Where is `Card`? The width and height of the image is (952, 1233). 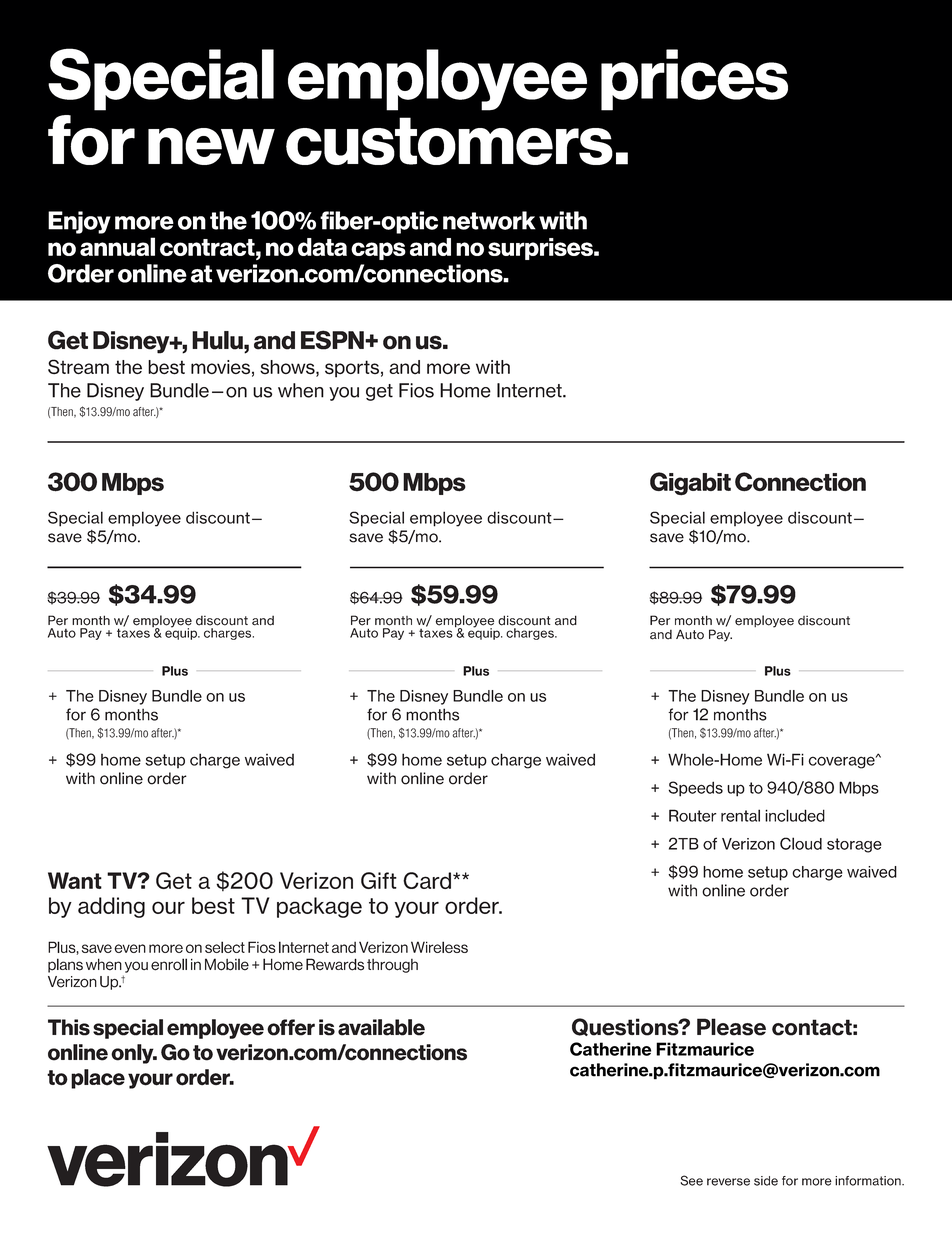 Card is located at coordinates (427, 880).
